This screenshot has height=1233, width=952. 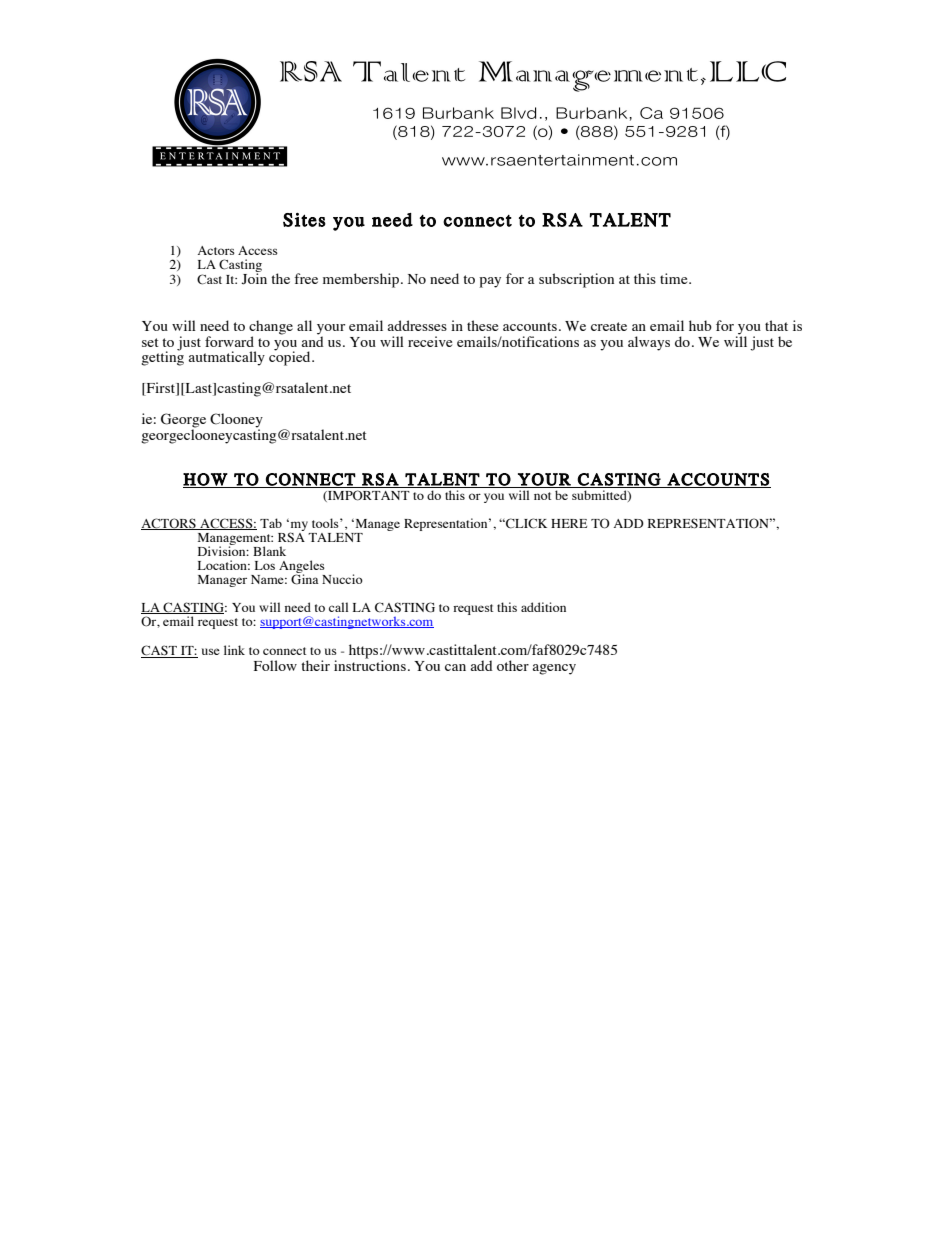 I want to click on can, so click(x=455, y=667).
